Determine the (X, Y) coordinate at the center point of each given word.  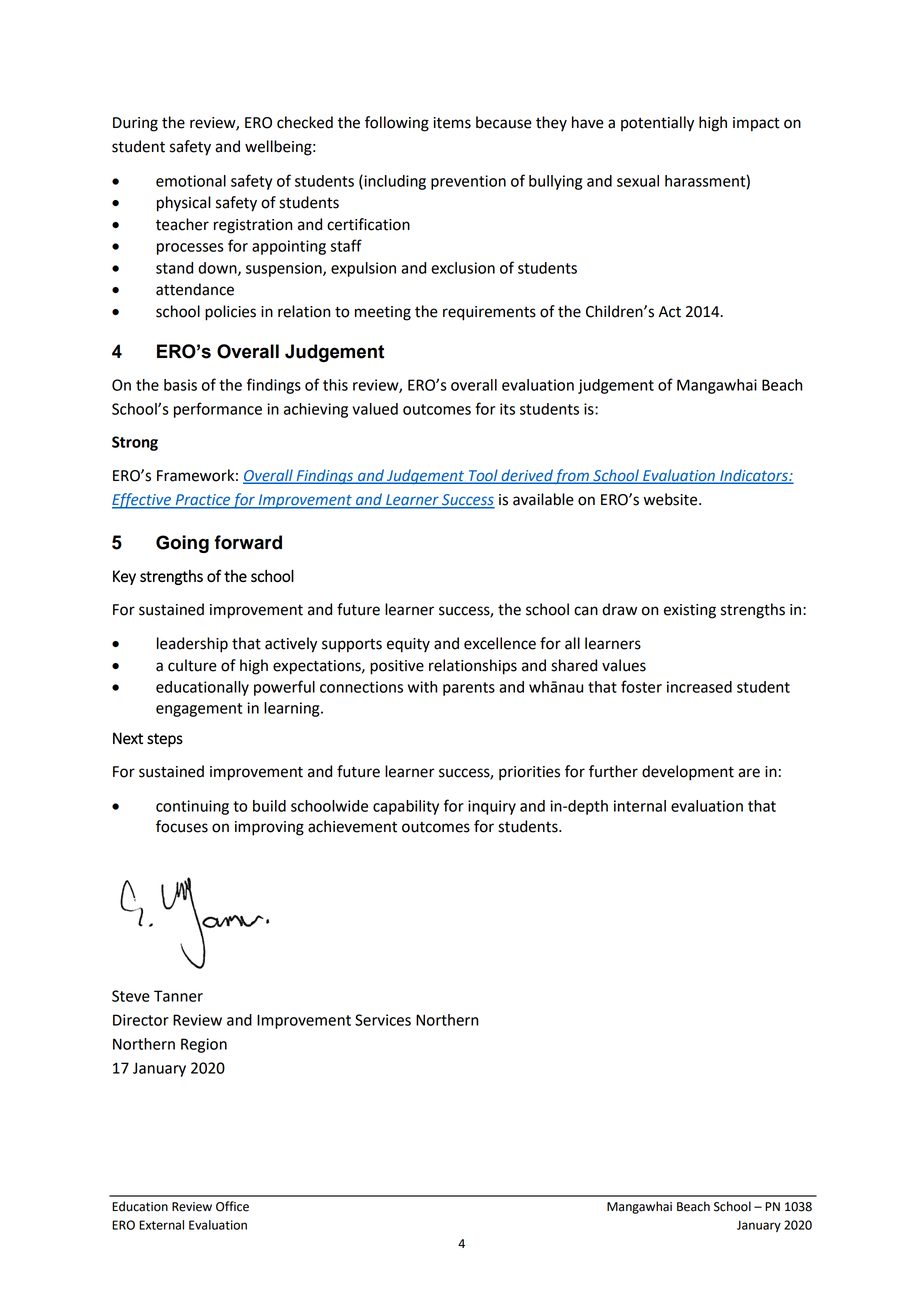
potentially (657, 124)
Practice (202, 501)
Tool (483, 476)
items (452, 123)
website (672, 499)
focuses (182, 826)
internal (640, 806)
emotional (191, 181)
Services (383, 1020)
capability (406, 807)
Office (232, 1206)
